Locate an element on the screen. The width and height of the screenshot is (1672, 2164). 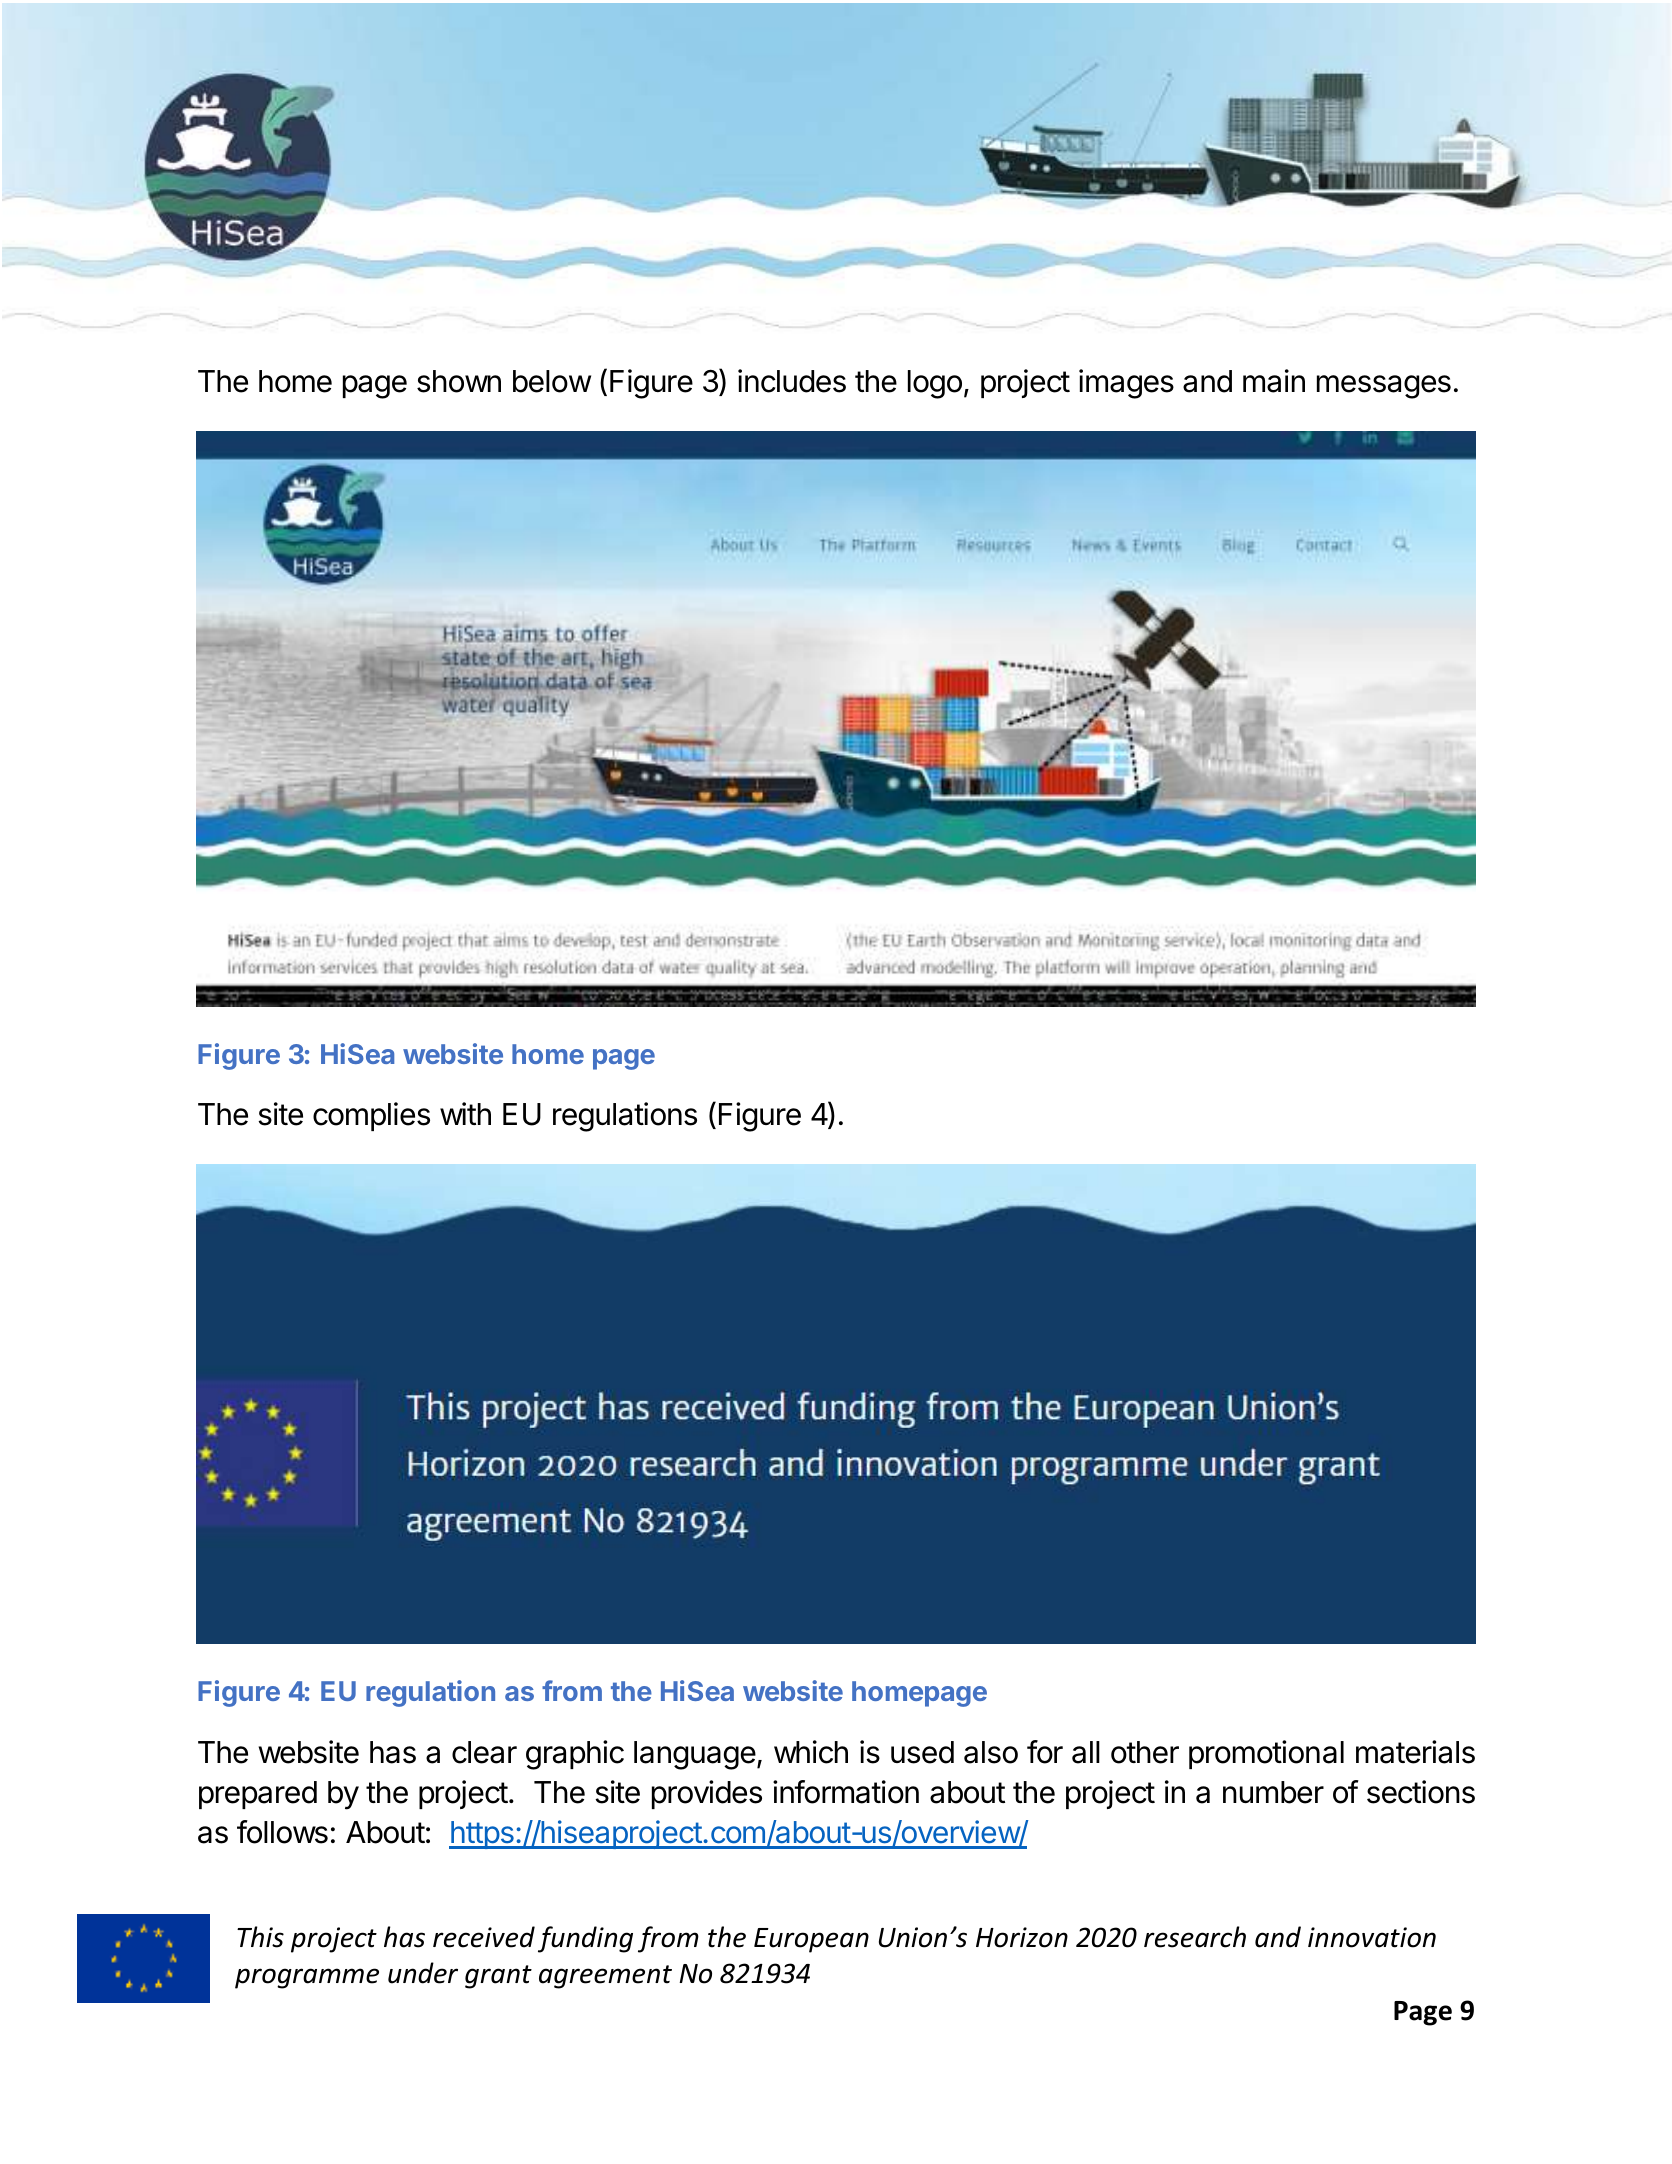
with is located at coordinates (465, 1113).
